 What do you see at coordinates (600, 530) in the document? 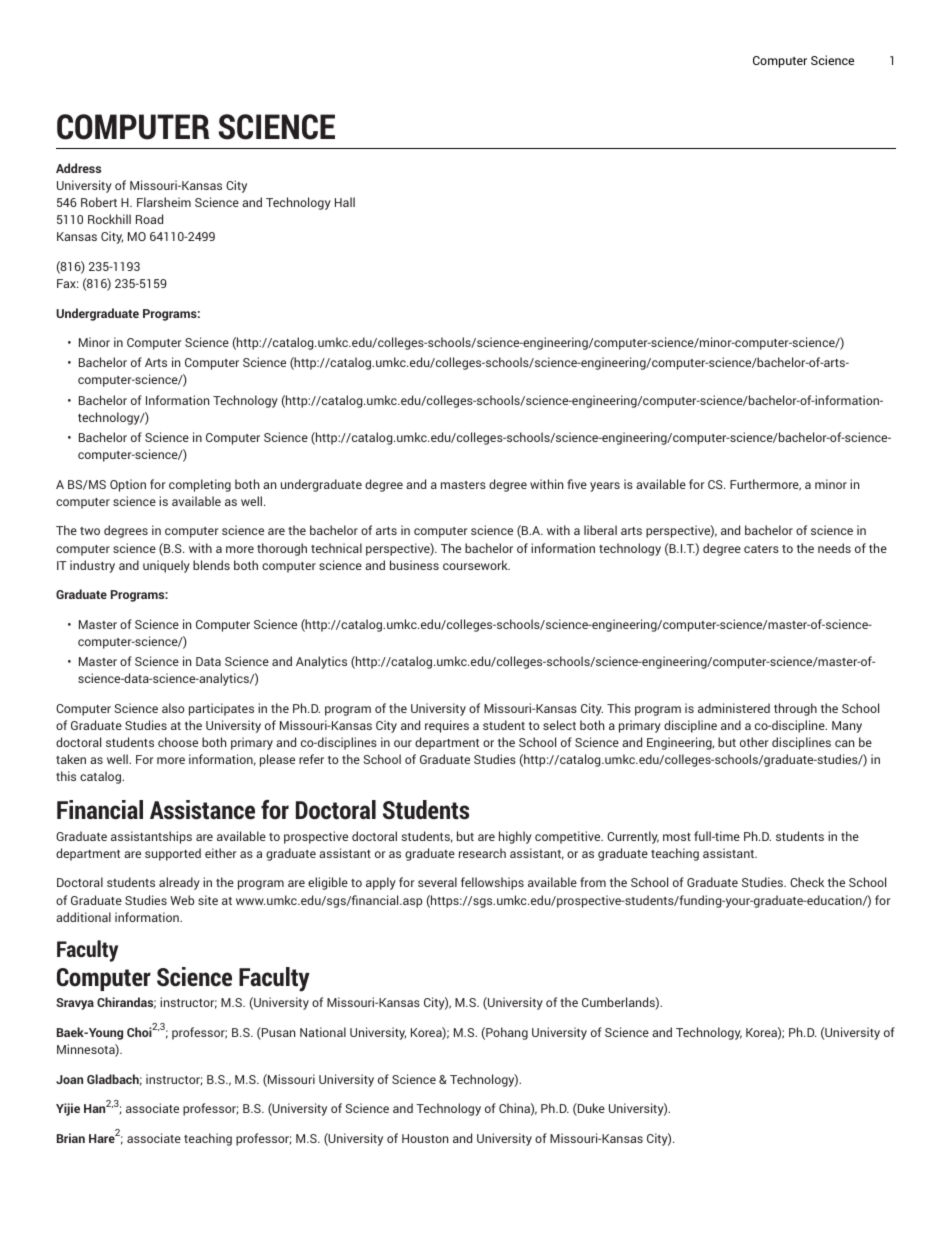
I see `liberal` at bounding box center [600, 530].
